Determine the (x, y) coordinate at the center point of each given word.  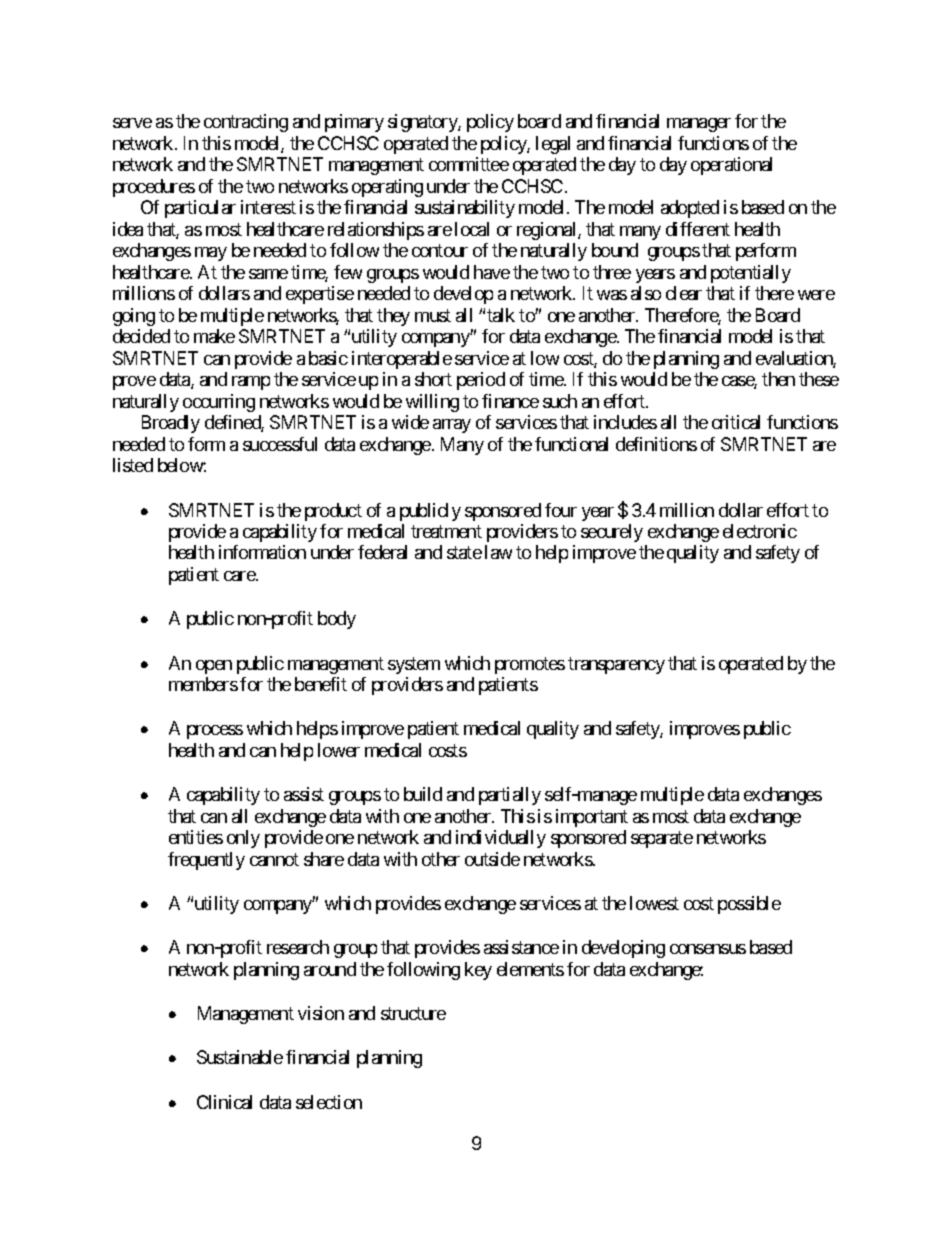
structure (413, 1013)
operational (731, 166)
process (215, 732)
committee (469, 164)
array (452, 426)
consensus (708, 949)
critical (736, 422)
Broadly (171, 424)
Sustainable (240, 1057)
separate (662, 839)
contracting (246, 123)
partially (510, 796)
